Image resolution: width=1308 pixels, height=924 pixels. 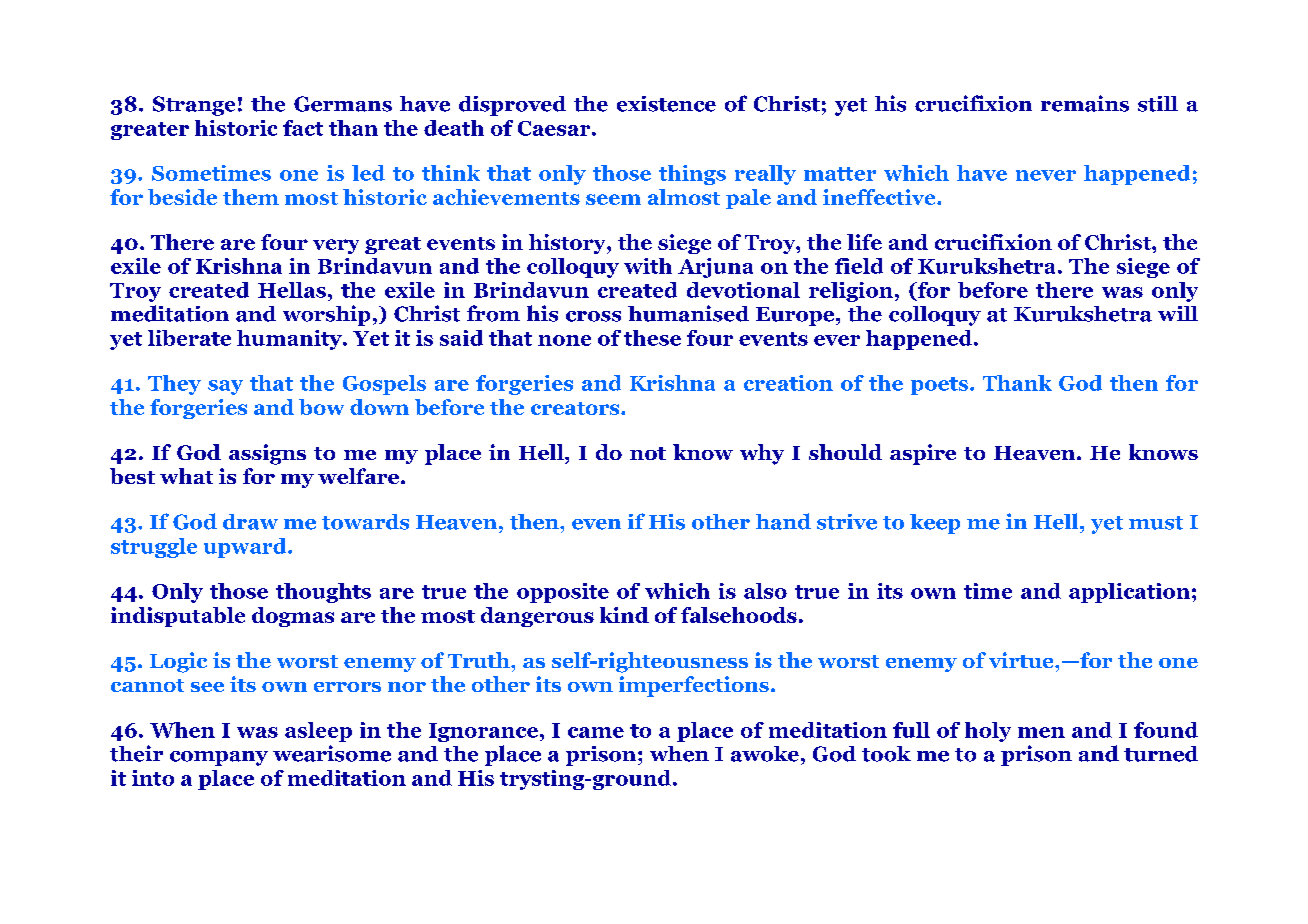 I want to click on assigns, so click(x=267, y=454).
